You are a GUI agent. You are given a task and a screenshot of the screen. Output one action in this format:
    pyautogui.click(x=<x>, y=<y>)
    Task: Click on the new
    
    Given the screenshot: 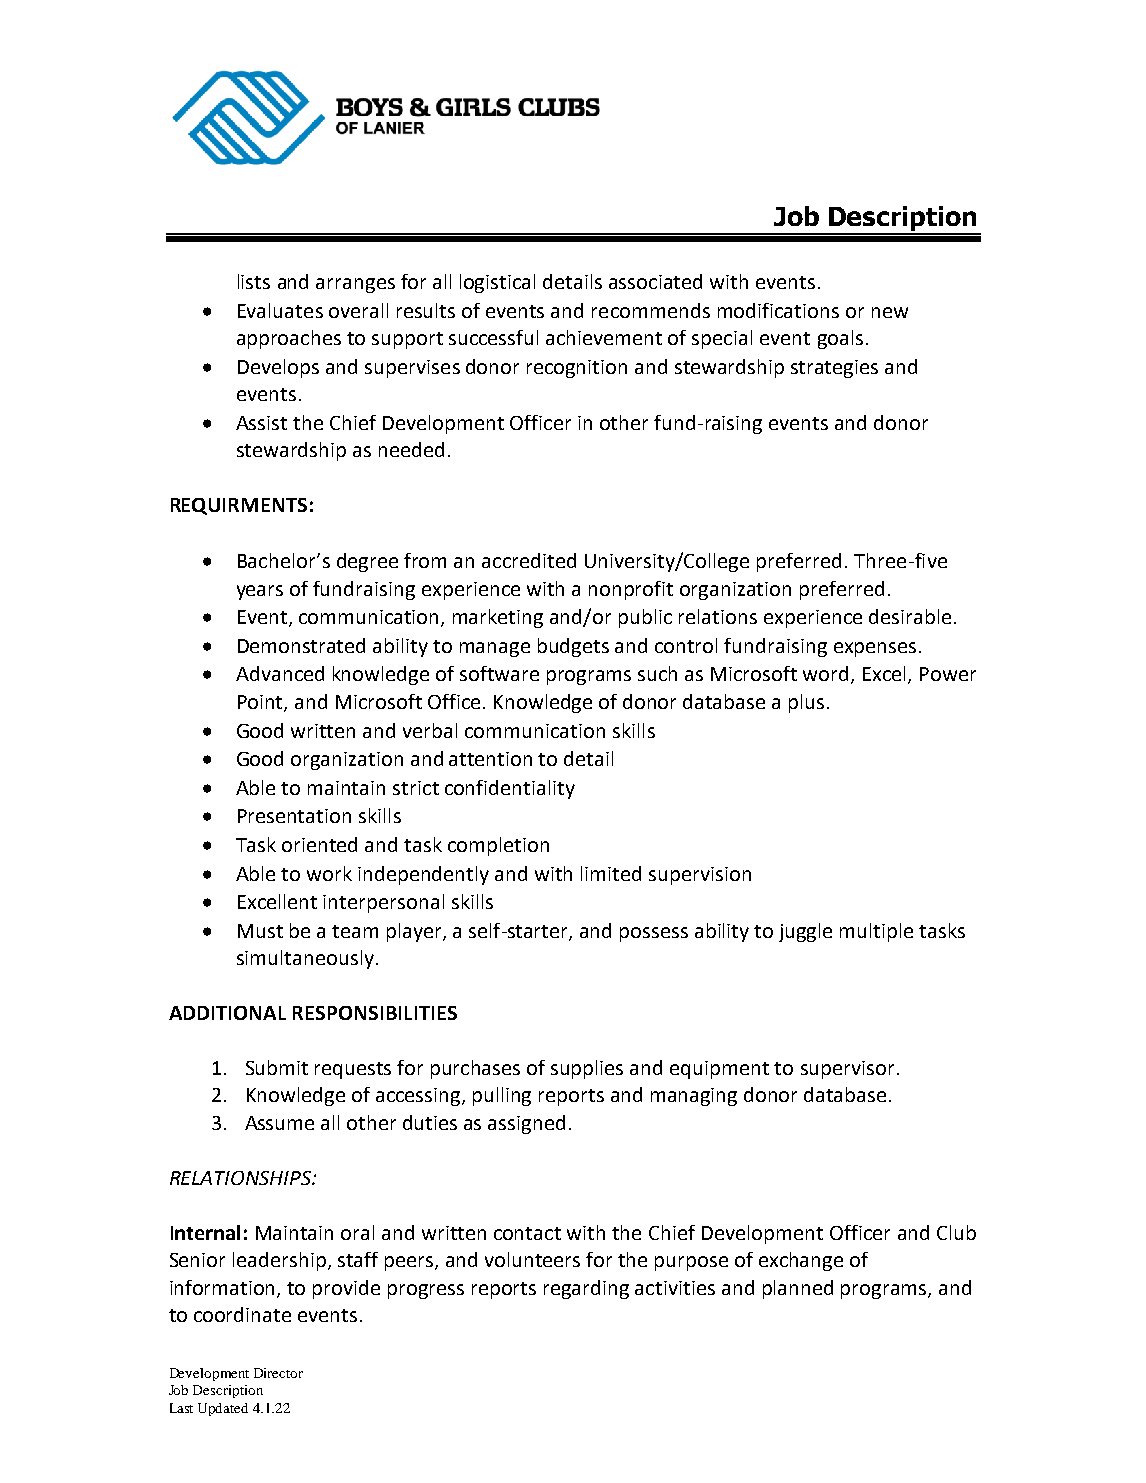 What is the action you would take?
    pyautogui.click(x=890, y=312)
